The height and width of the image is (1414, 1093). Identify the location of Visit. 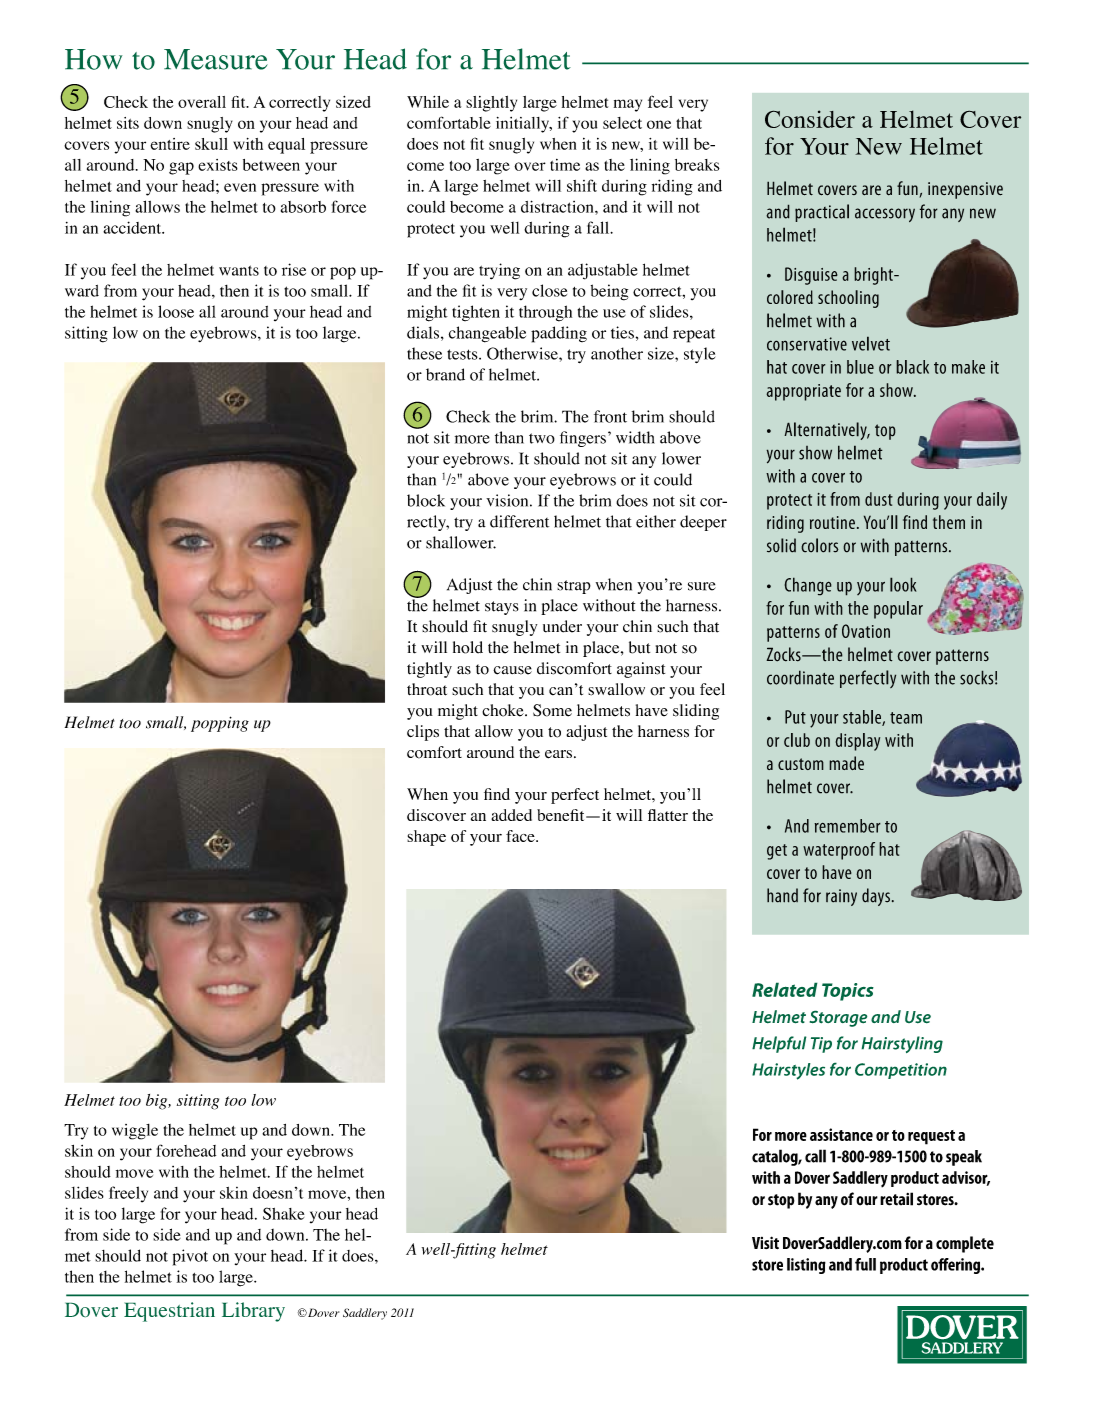
(765, 1242).
